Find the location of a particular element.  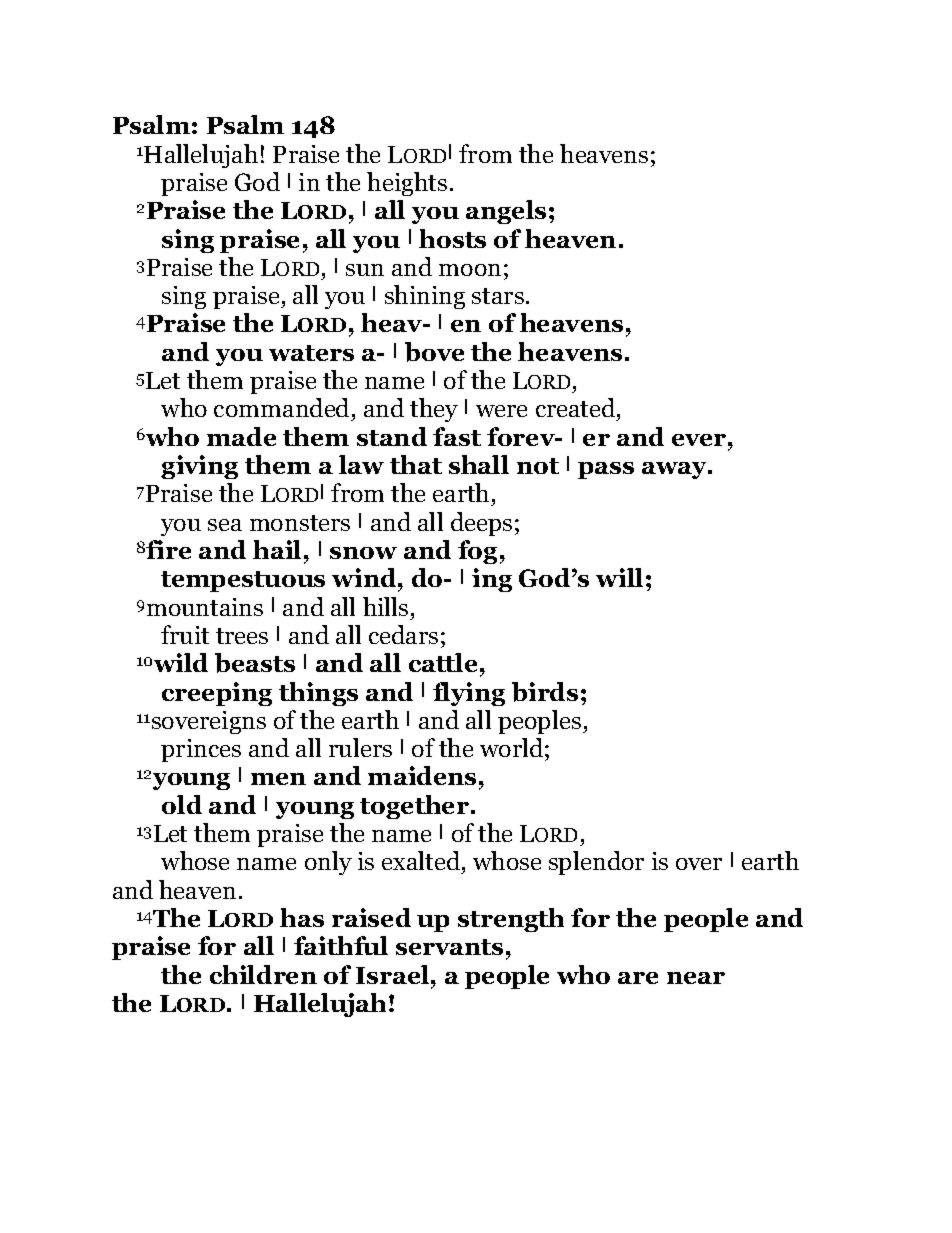

pass is located at coordinates (606, 470).
